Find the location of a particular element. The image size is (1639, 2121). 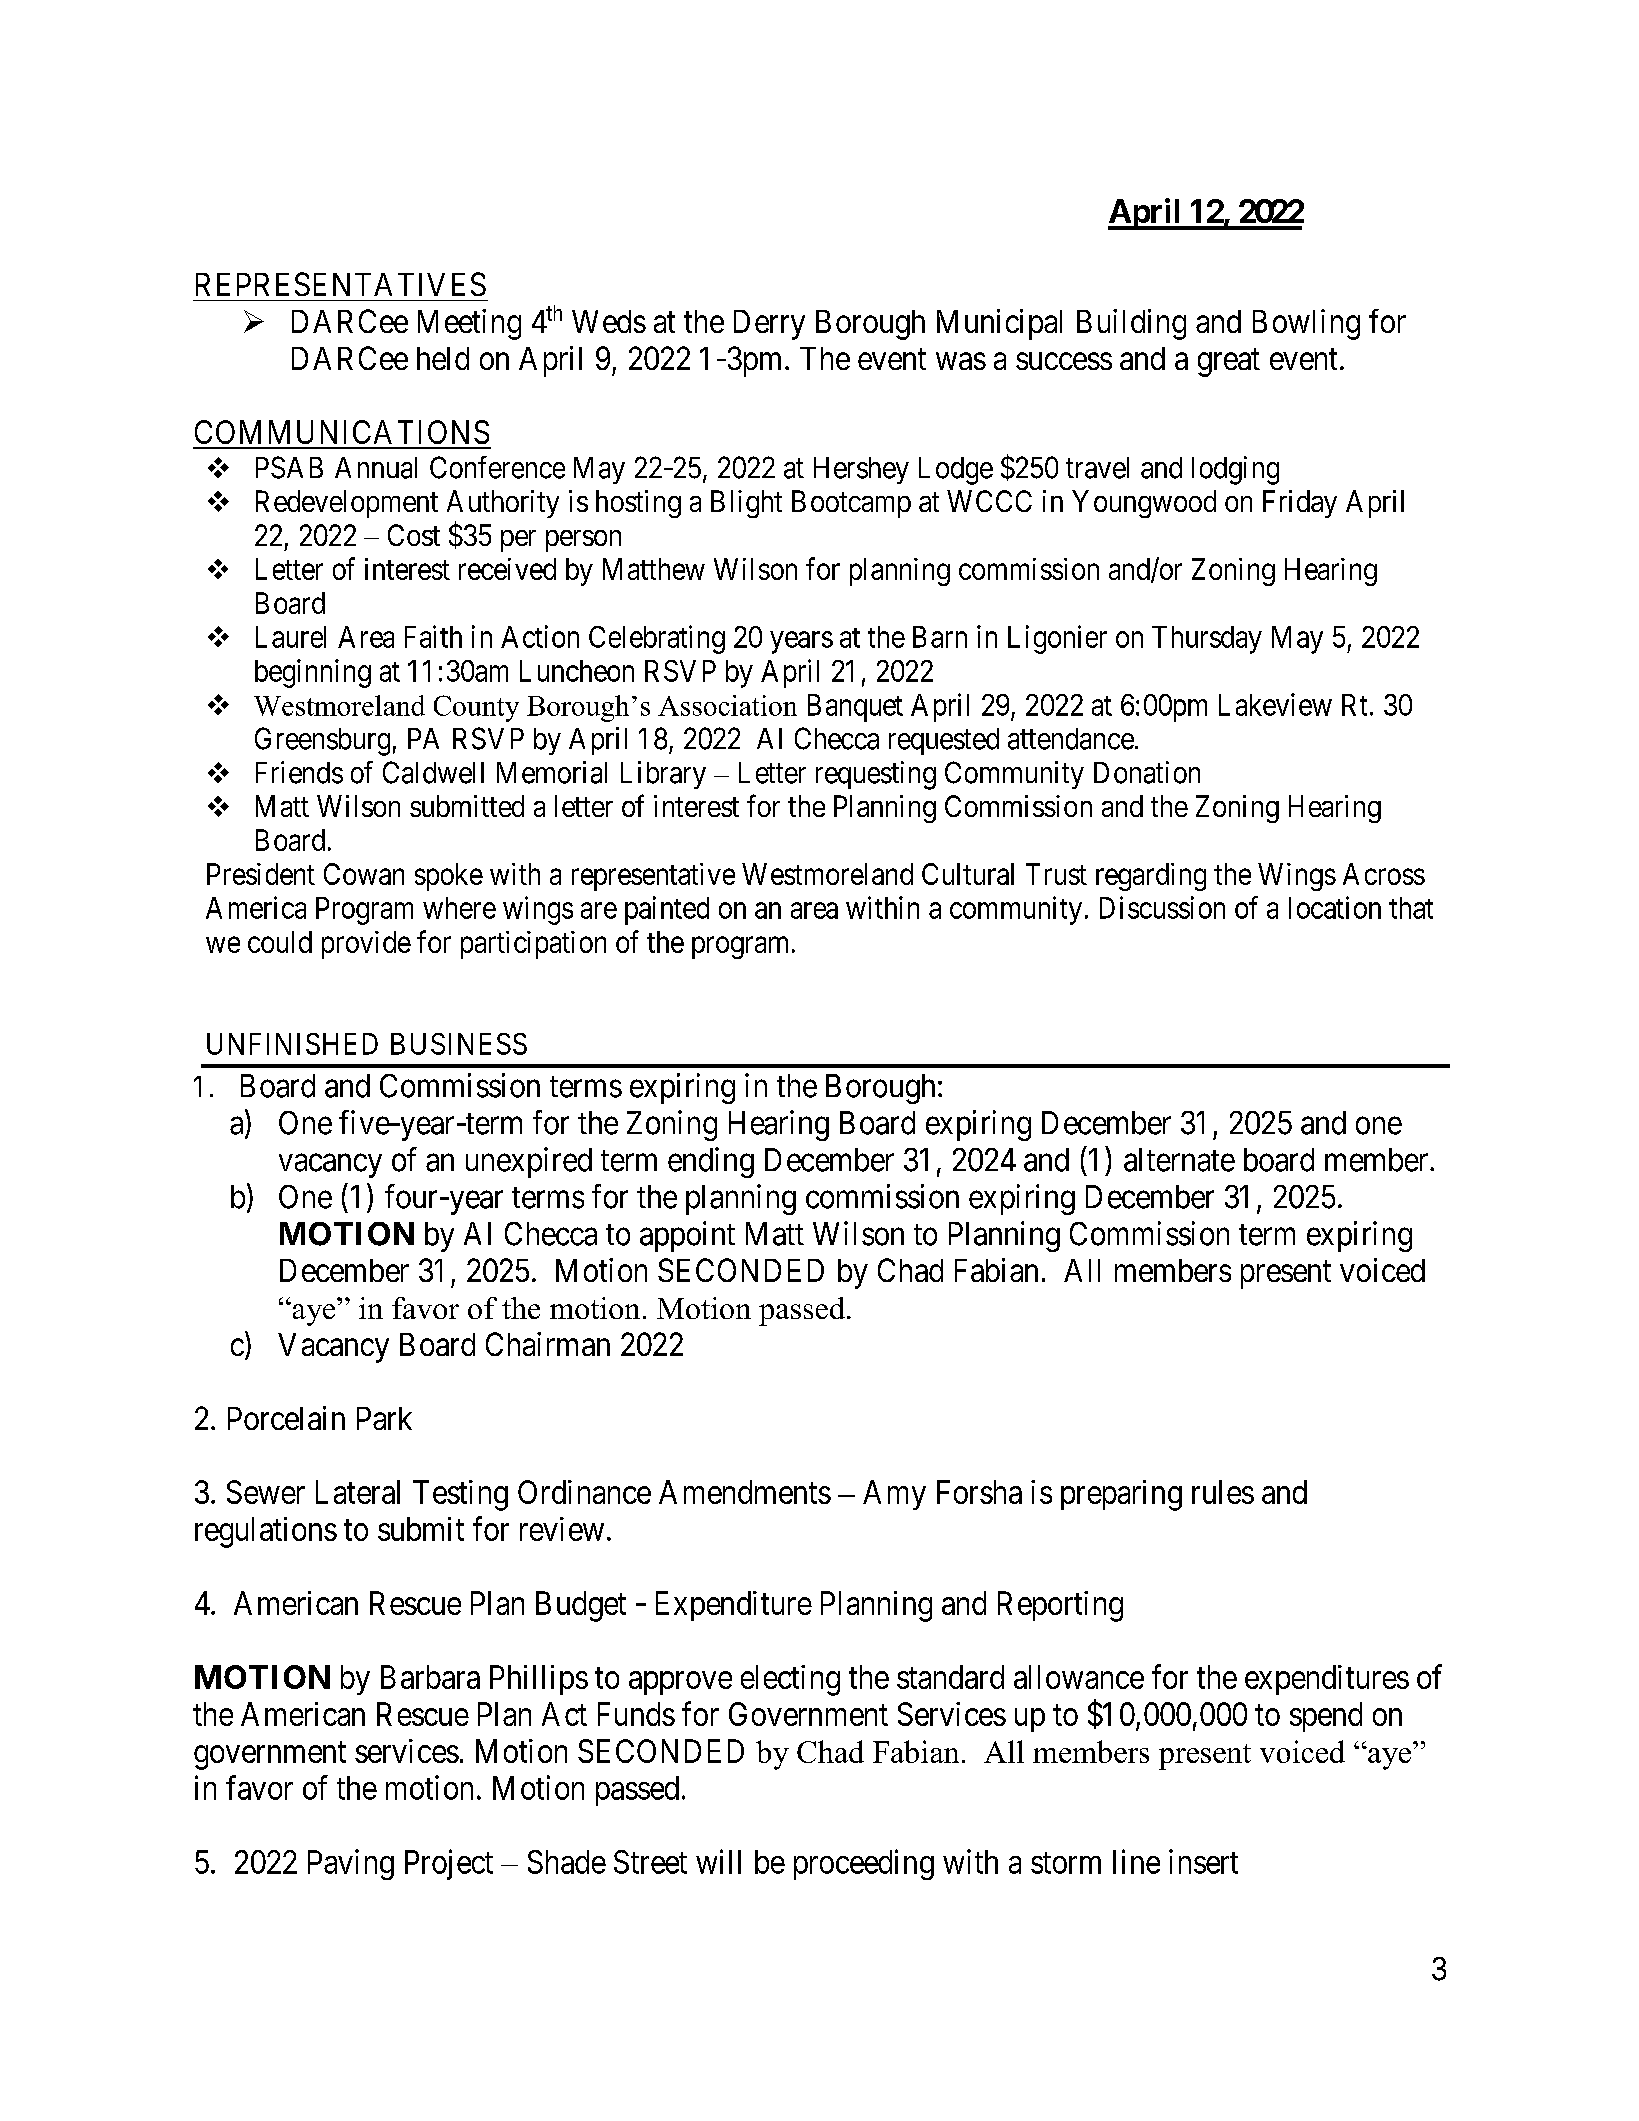

Paving is located at coordinates (351, 1864).
